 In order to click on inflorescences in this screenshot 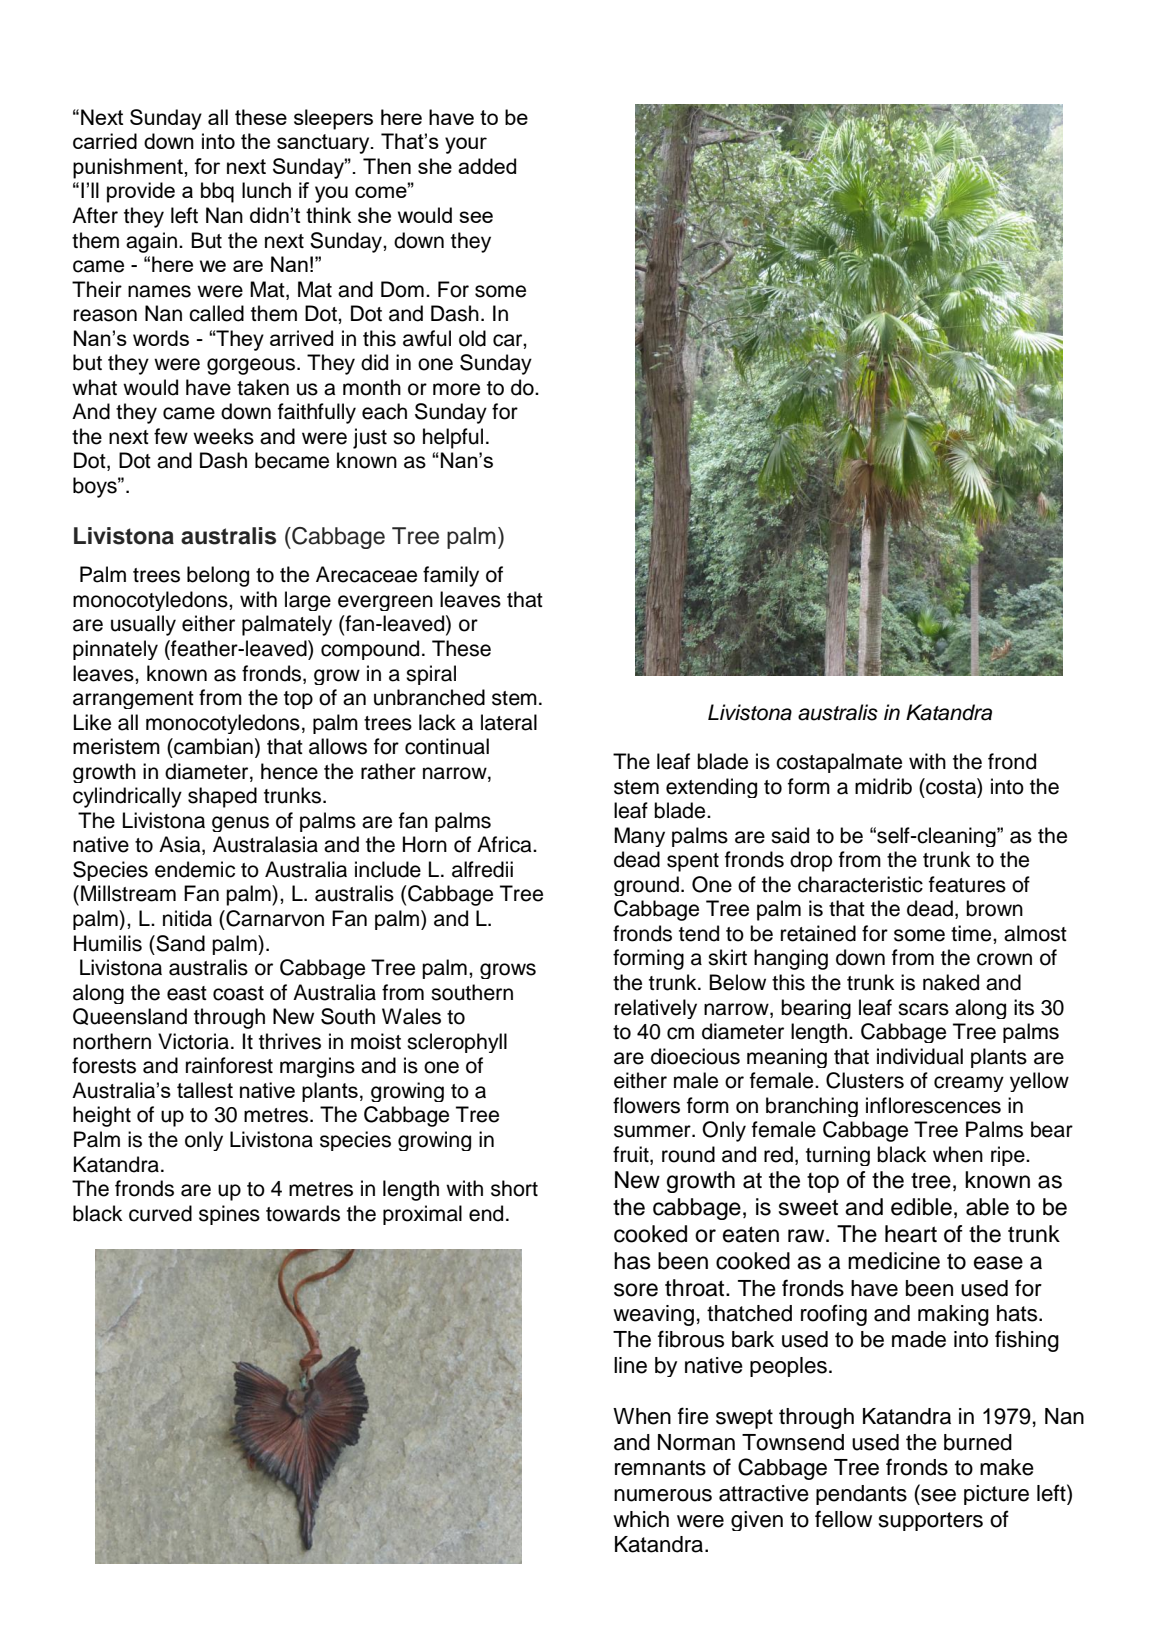, I will do `click(933, 1105)`.
